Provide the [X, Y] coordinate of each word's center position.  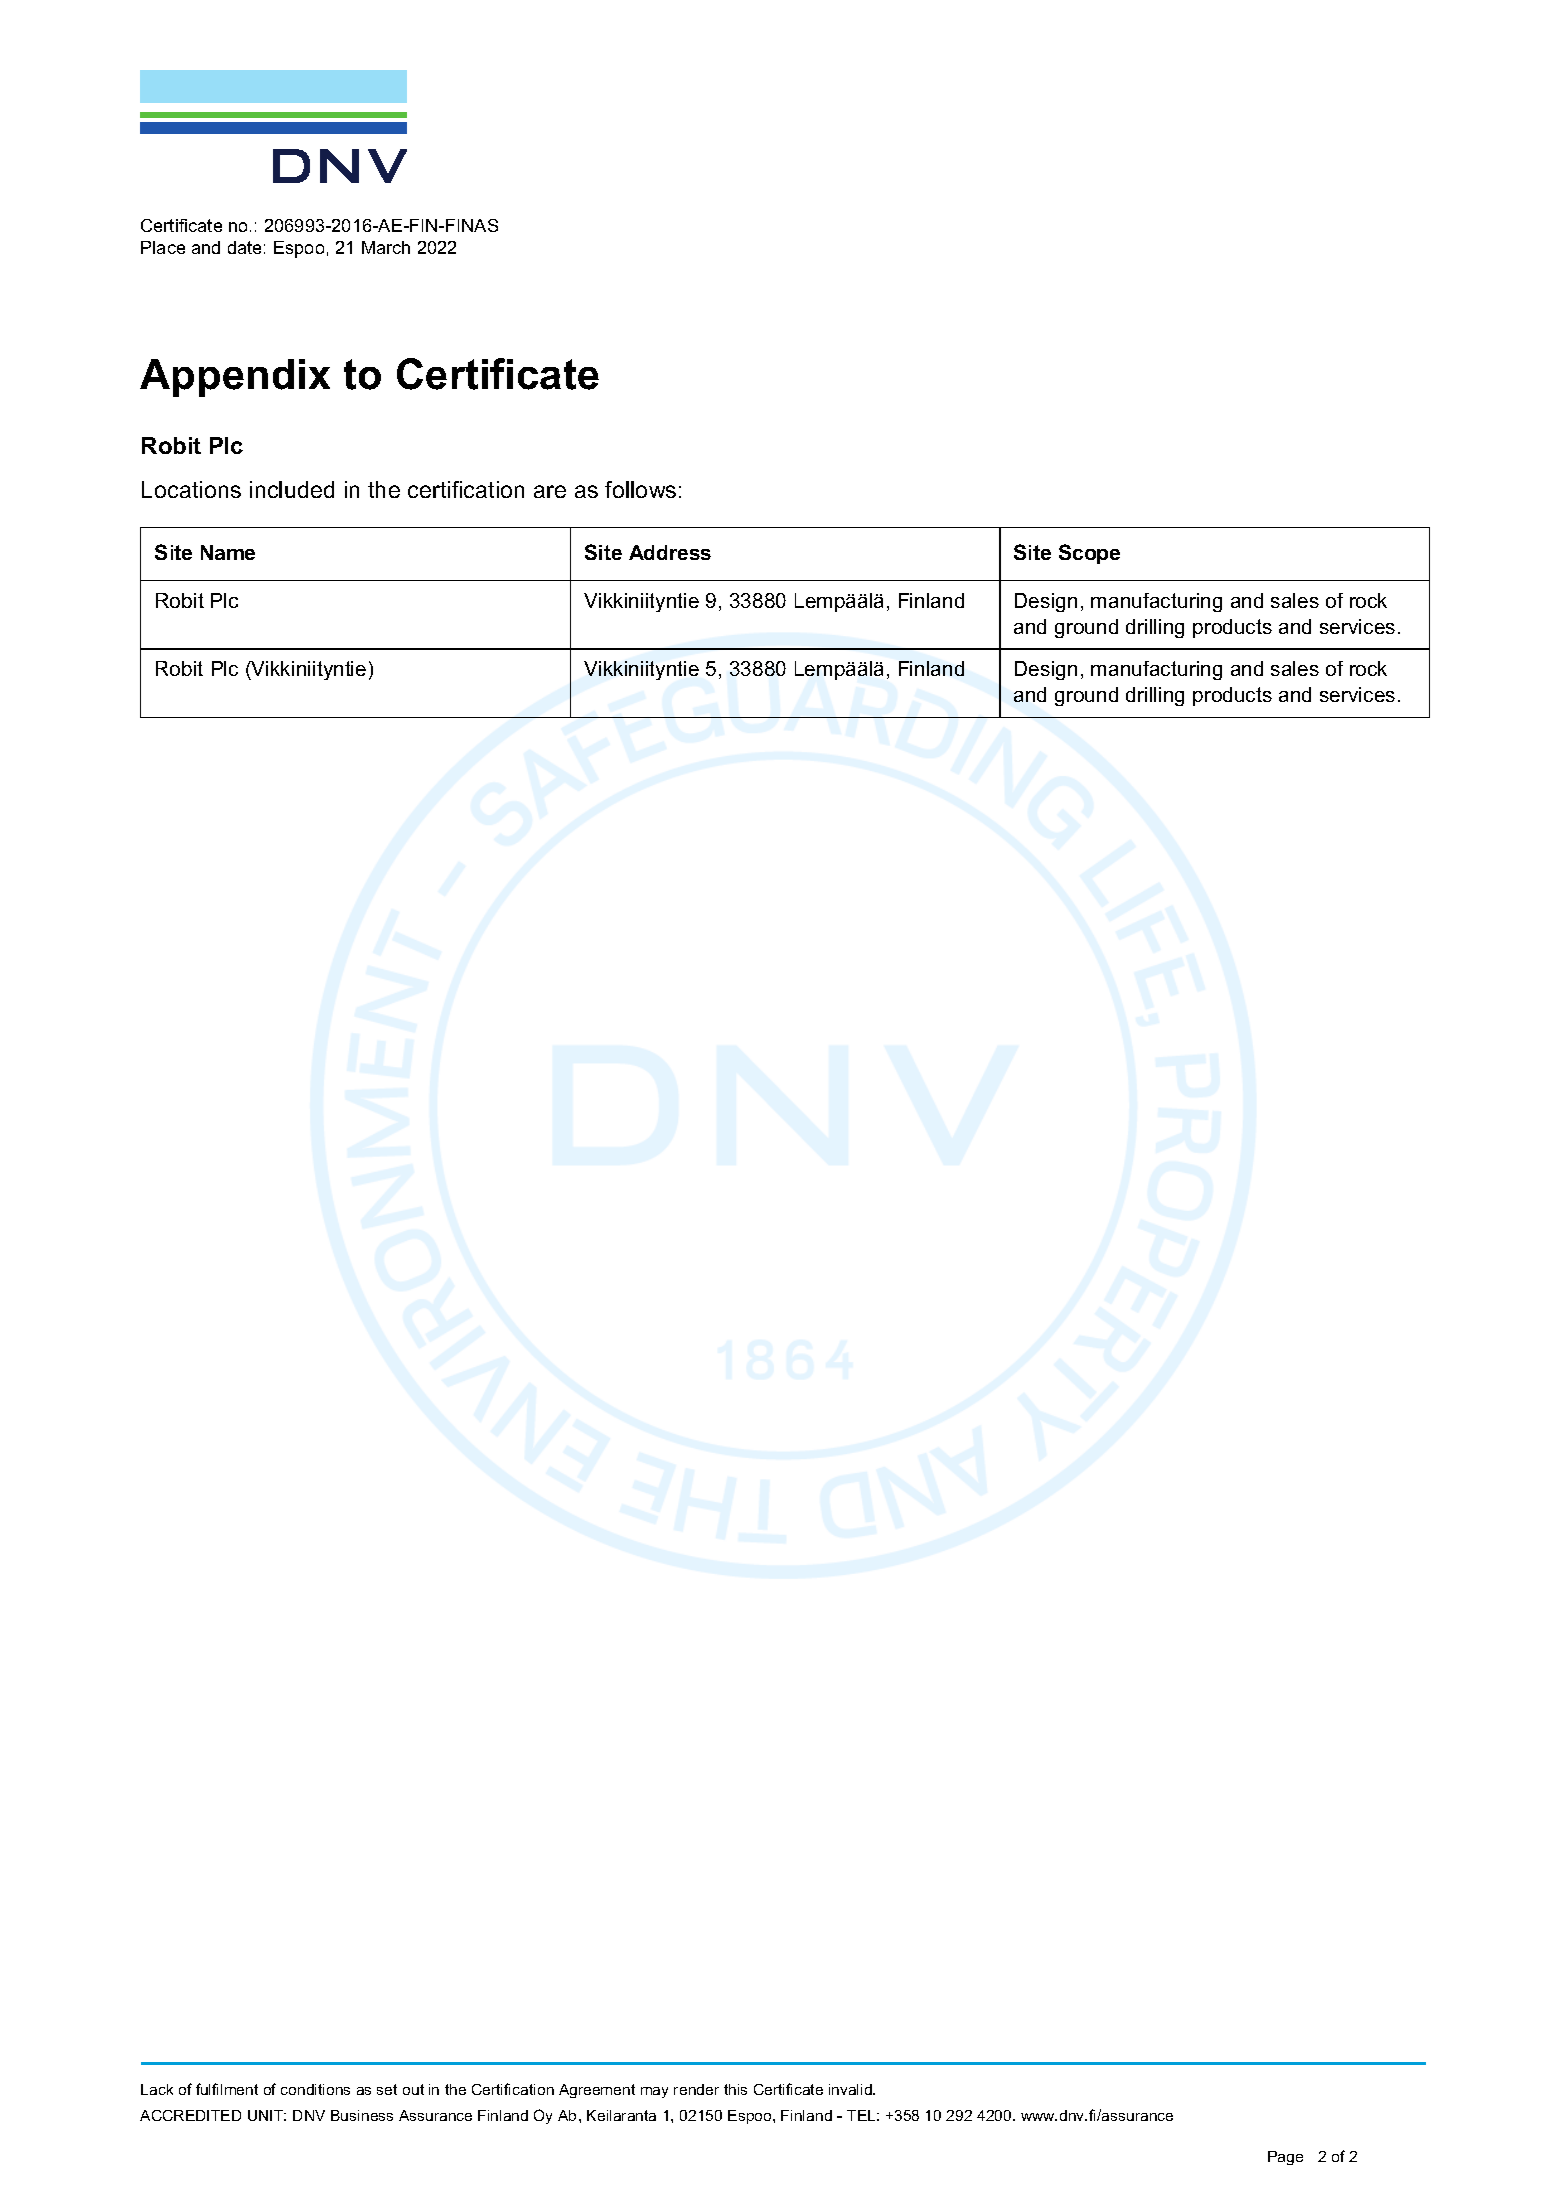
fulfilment [227, 2089]
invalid [851, 2089]
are [550, 491]
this [735, 2089]
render [696, 2089]
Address [670, 552]
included [292, 489]
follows [640, 489]
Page [1285, 2158]
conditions [315, 2089]
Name [228, 552]
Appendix [235, 378]
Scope [1089, 554]
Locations [191, 489]
